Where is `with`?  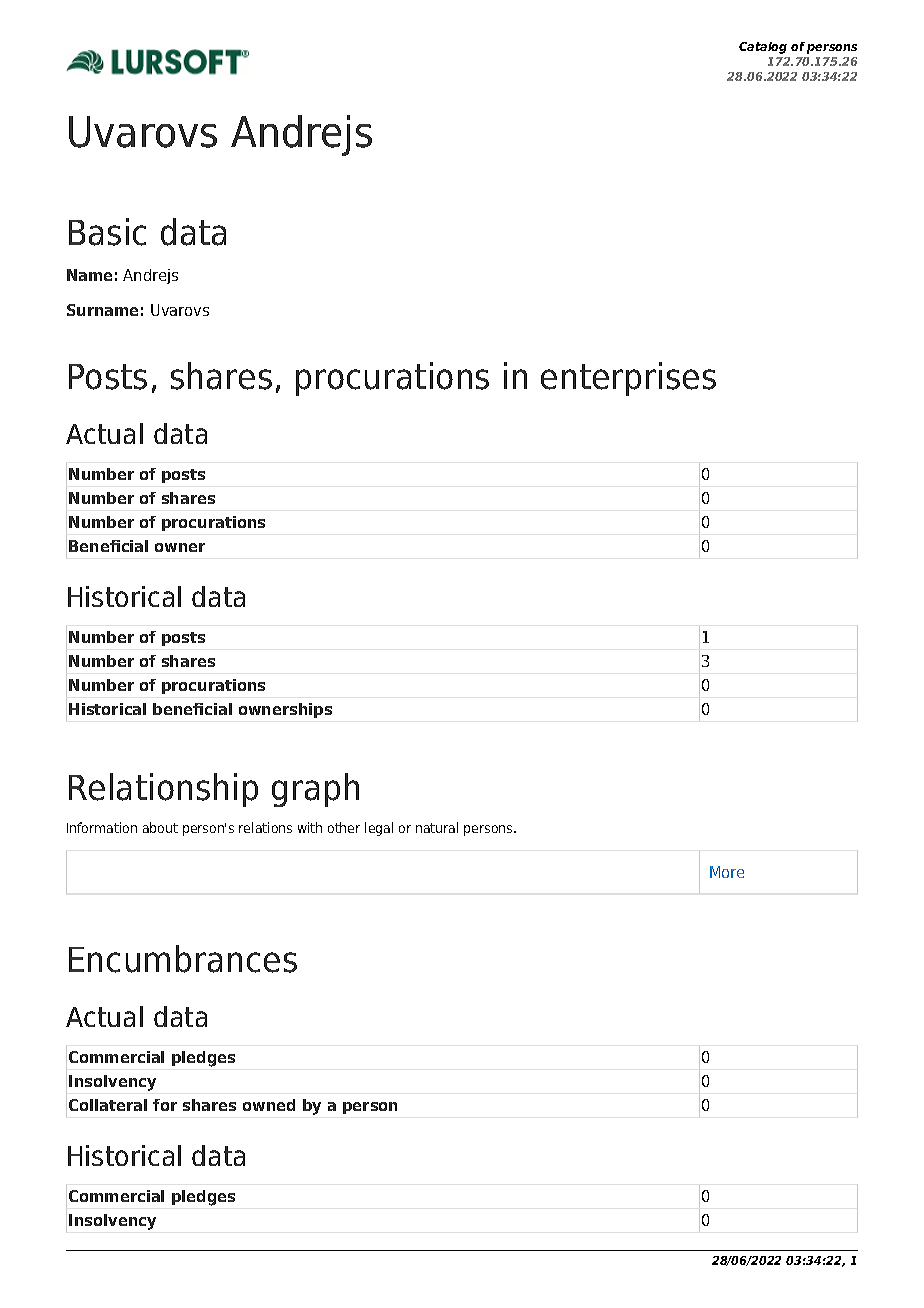 with is located at coordinates (310, 827).
